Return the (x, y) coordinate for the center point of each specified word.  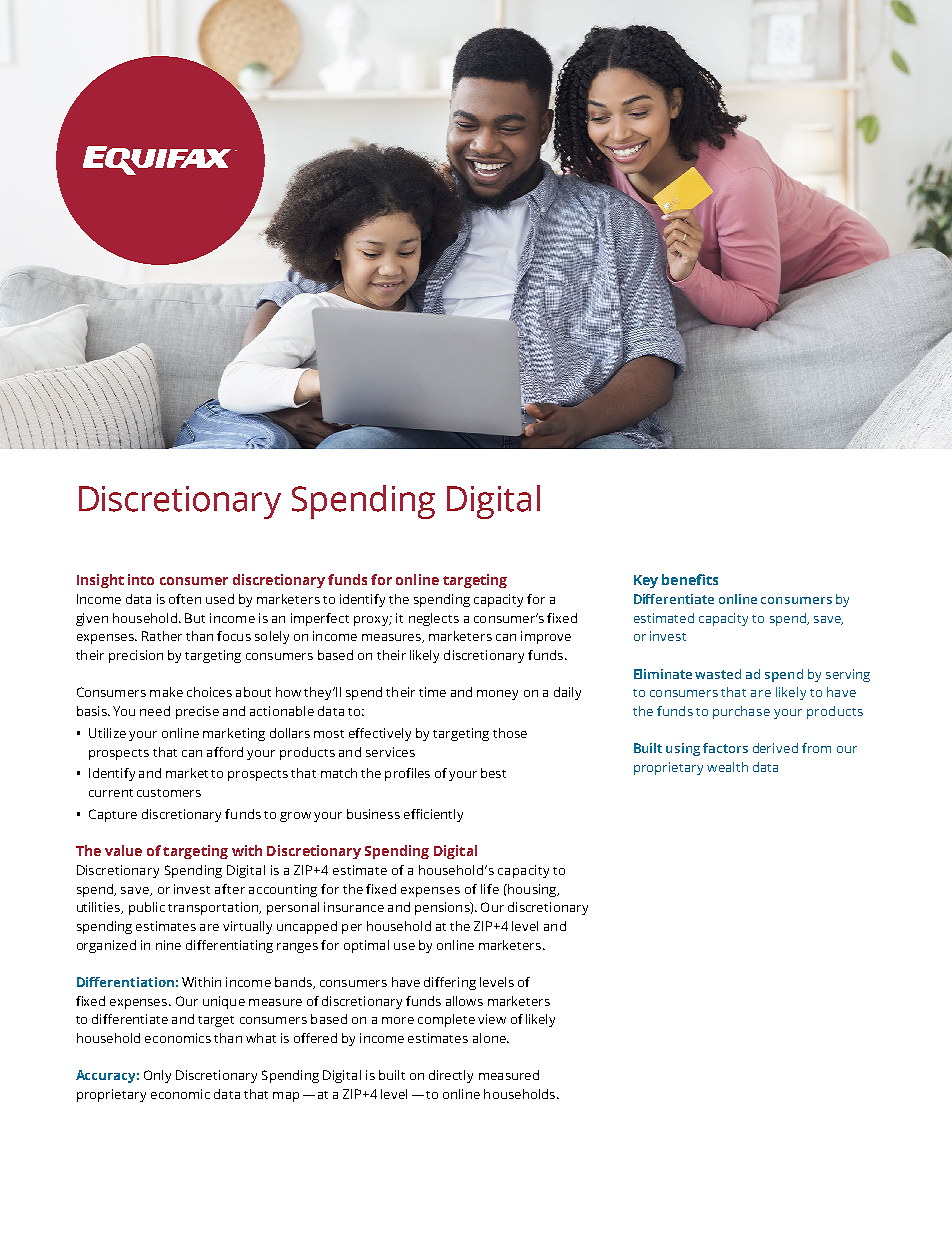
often (185, 599)
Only (157, 1076)
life (490, 889)
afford (225, 752)
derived (775, 748)
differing (450, 983)
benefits (690, 579)
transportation (214, 908)
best (493, 773)
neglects (434, 619)
